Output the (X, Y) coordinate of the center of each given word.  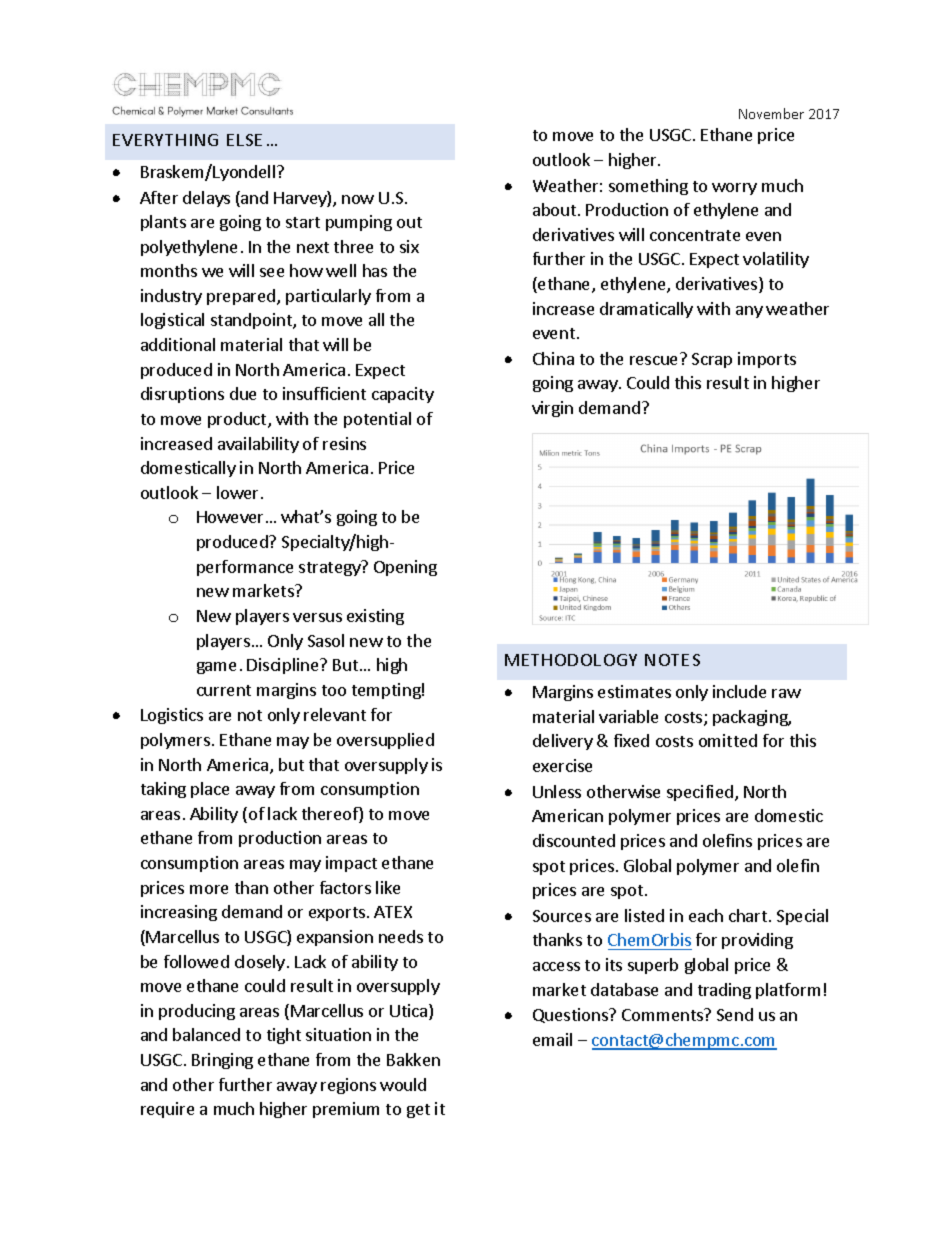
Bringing (222, 1061)
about (556, 209)
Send (735, 1014)
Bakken (413, 1059)
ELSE (244, 140)
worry (734, 189)
